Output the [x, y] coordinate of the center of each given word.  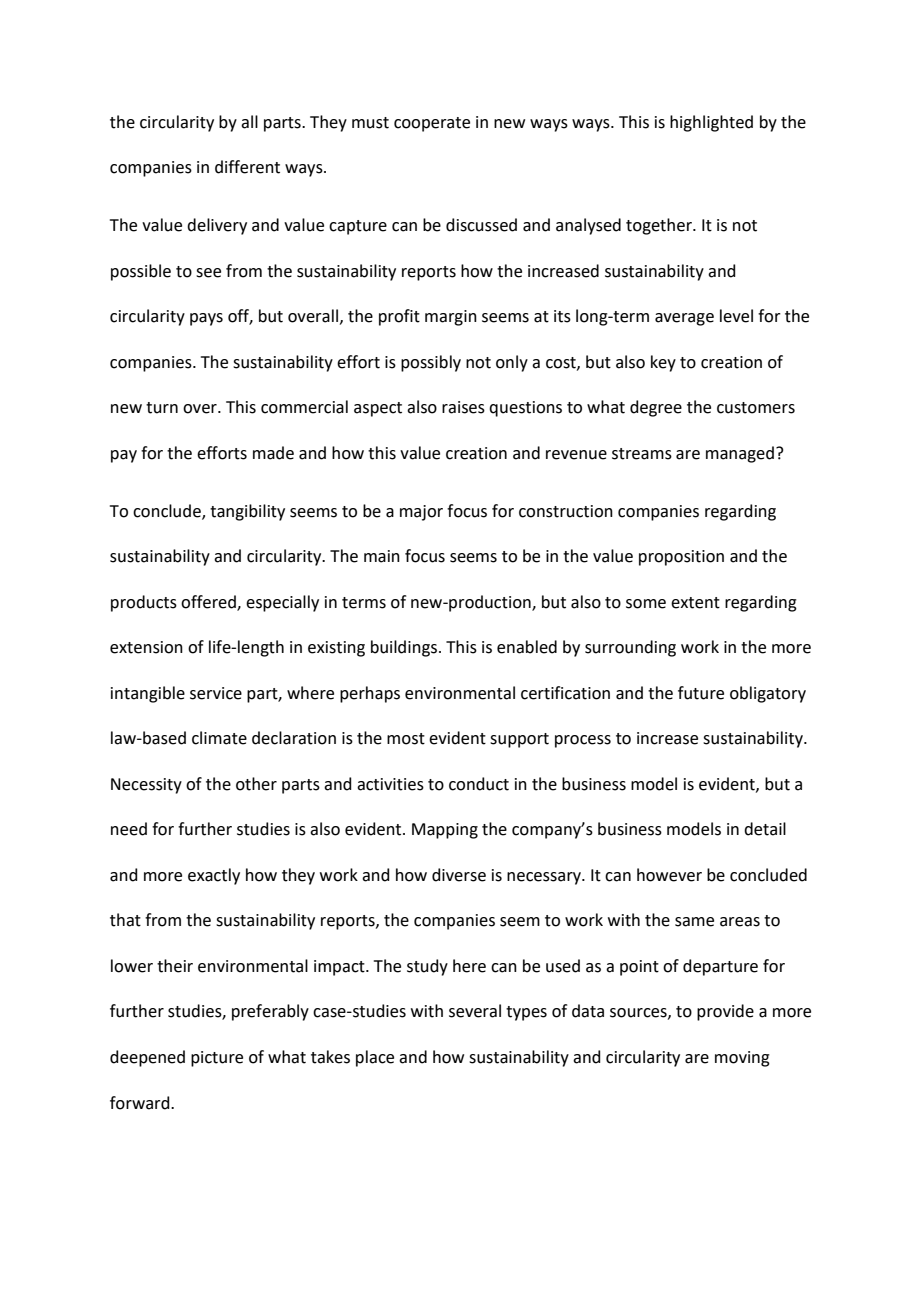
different [247, 167]
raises [463, 407]
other [256, 784]
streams [642, 454]
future [701, 693]
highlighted [711, 123]
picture [217, 1059]
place [375, 1058]
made [273, 453]
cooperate [432, 124]
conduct [479, 784]
